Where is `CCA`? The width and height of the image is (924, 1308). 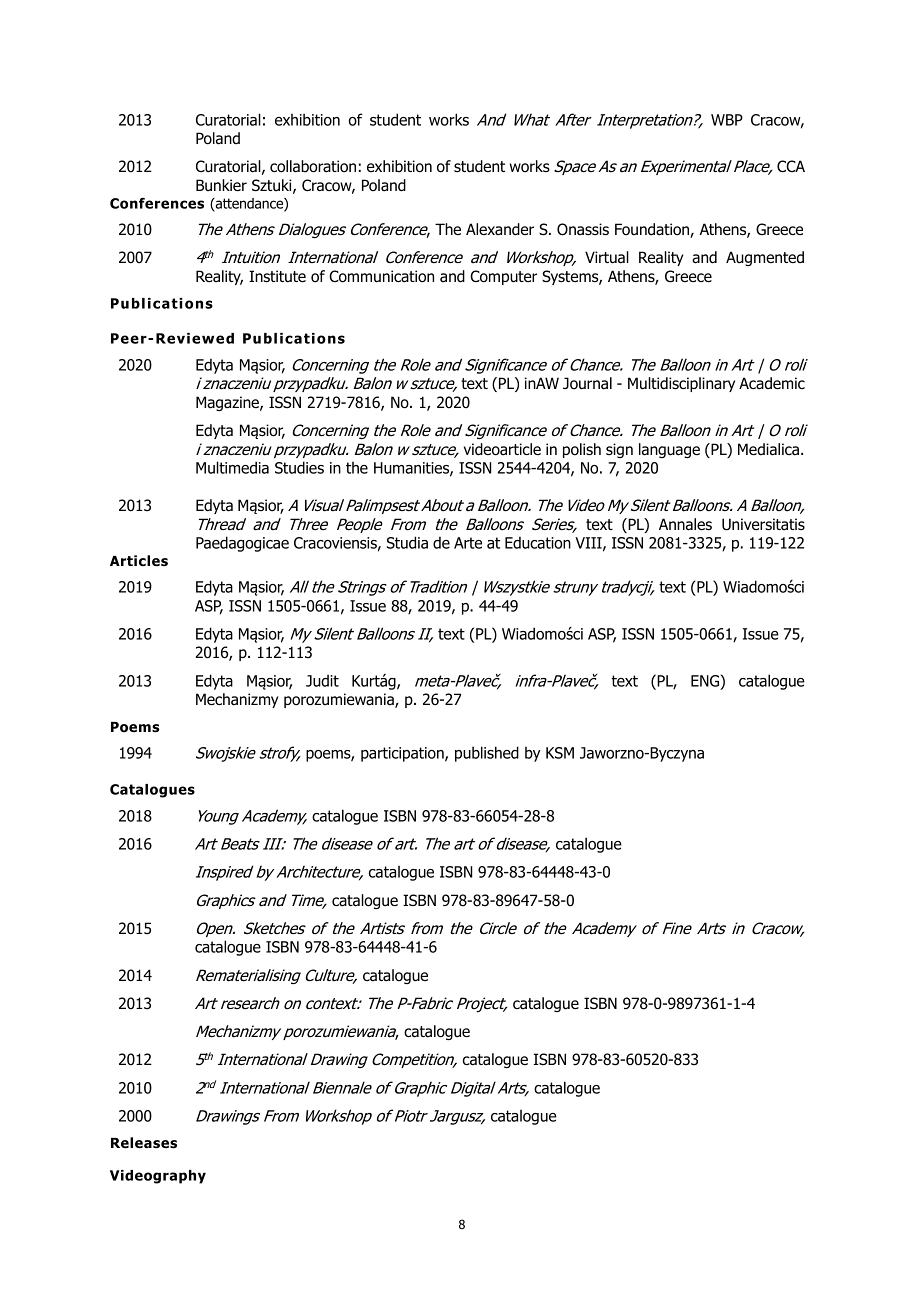
CCA is located at coordinates (791, 166).
